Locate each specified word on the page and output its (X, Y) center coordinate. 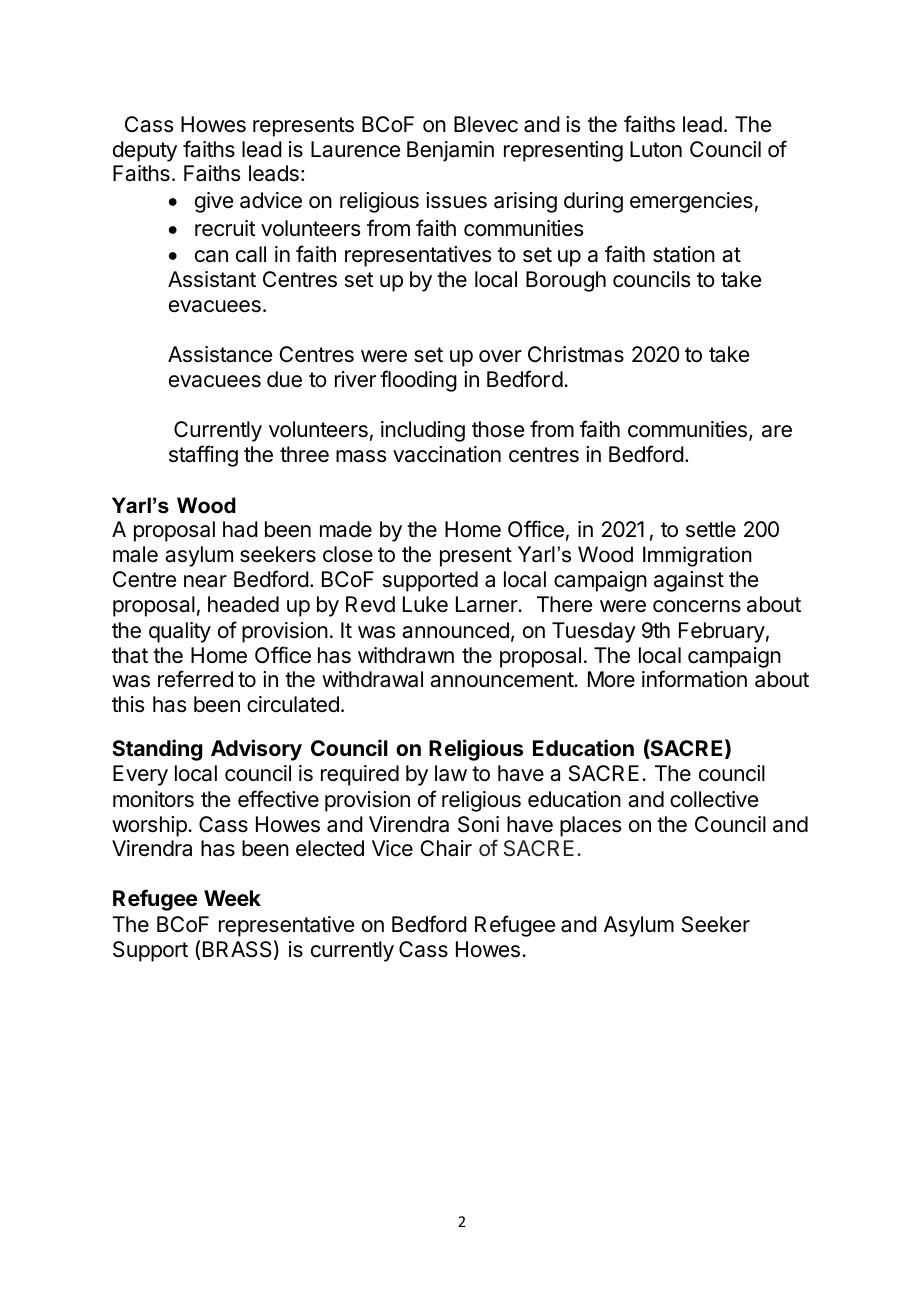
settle (711, 529)
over (500, 356)
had (240, 529)
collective (714, 799)
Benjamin (450, 151)
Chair (446, 848)
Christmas (576, 354)
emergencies (691, 202)
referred (195, 679)
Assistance (220, 354)
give (214, 202)
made (346, 529)
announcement (502, 680)
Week (232, 898)
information (694, 679)
